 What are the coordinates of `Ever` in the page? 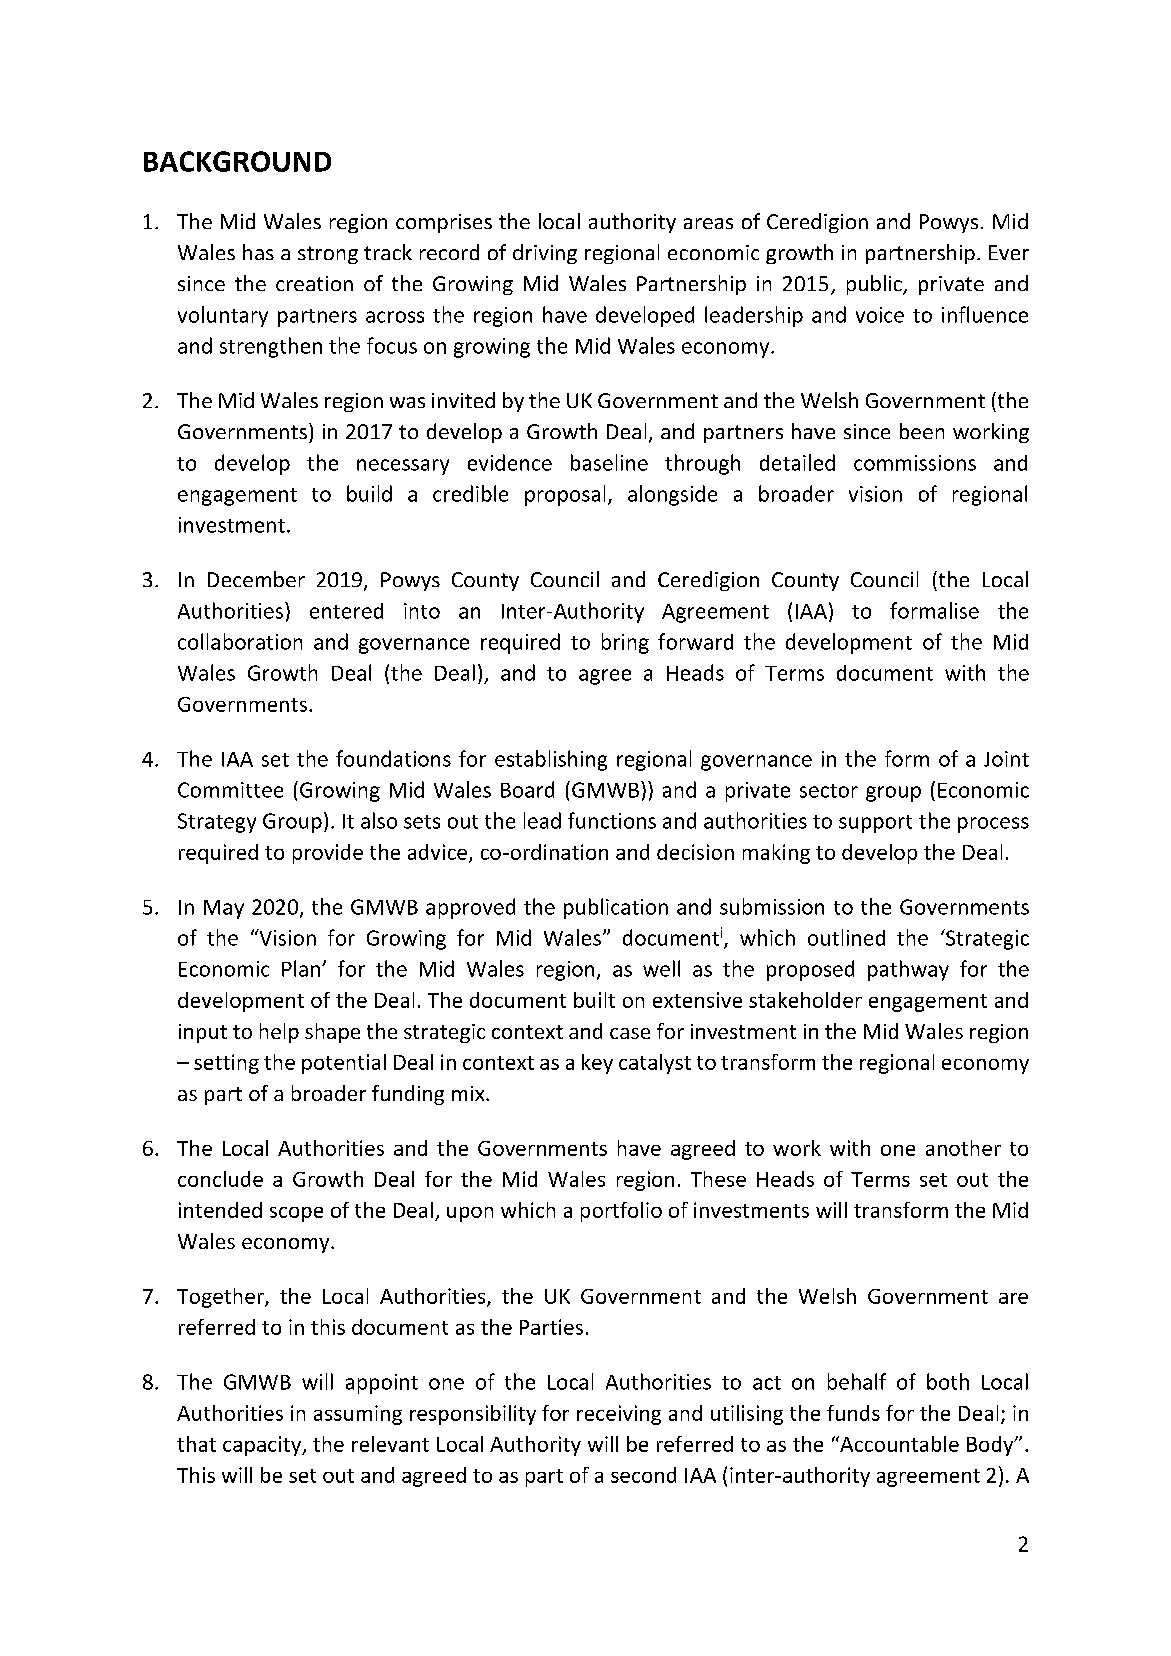 It's located at (1009, 252).
